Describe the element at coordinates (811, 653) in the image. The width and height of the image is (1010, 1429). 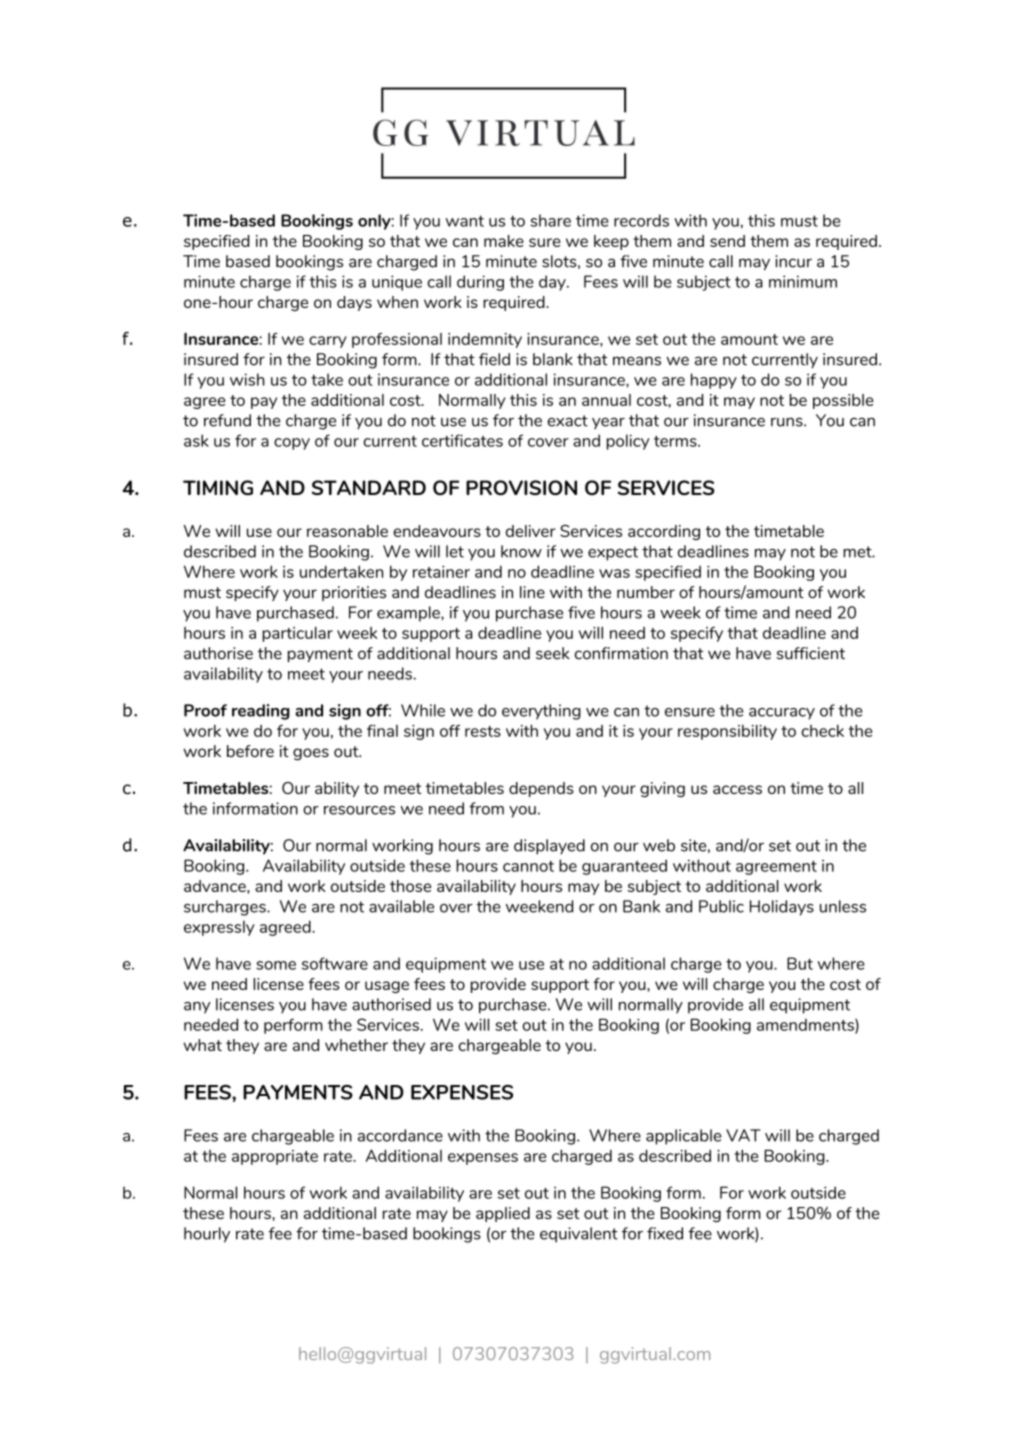
I see `sufficient` at that location.
